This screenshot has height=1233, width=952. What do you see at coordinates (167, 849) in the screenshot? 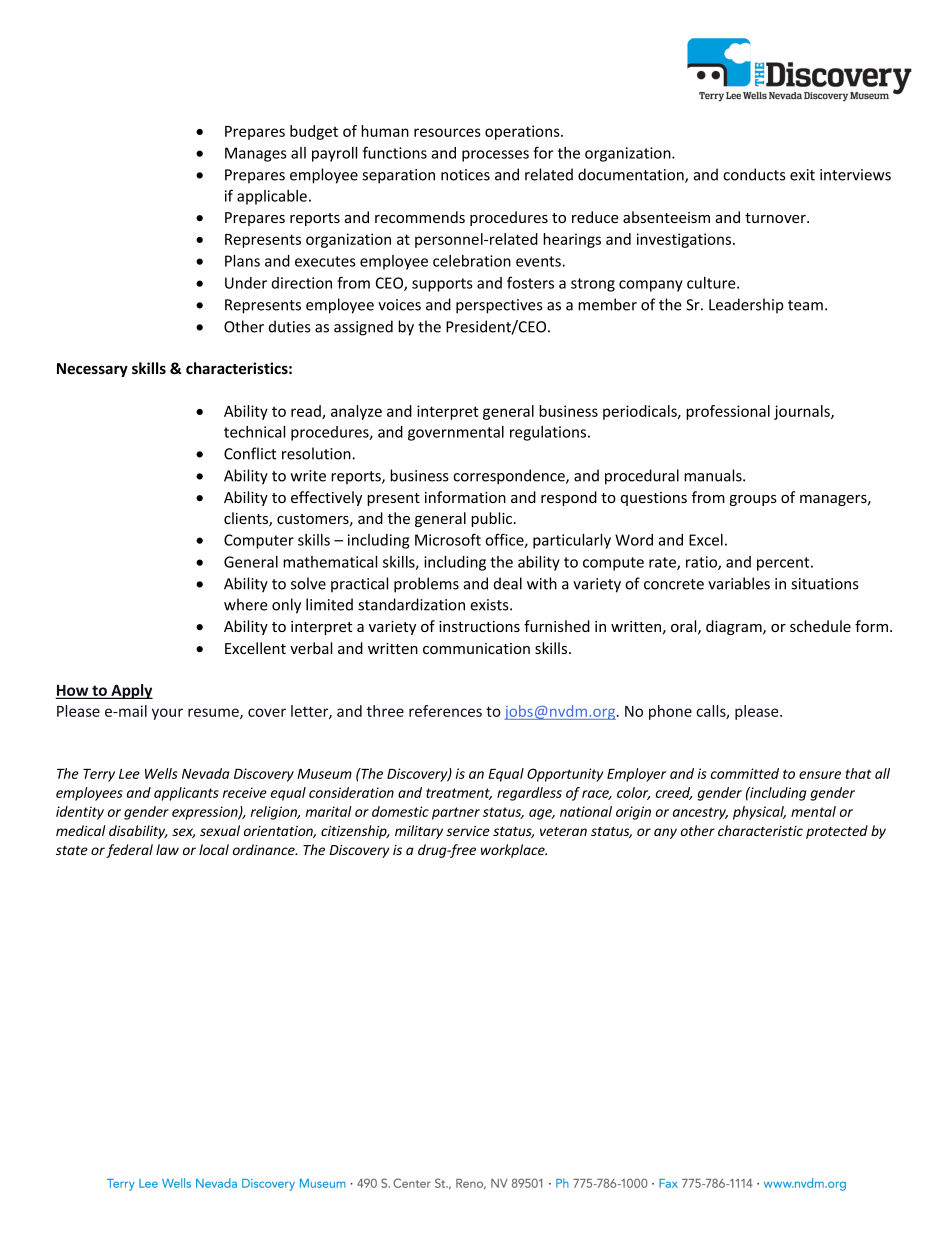
I see `law` at bounding box center [167, 849].
